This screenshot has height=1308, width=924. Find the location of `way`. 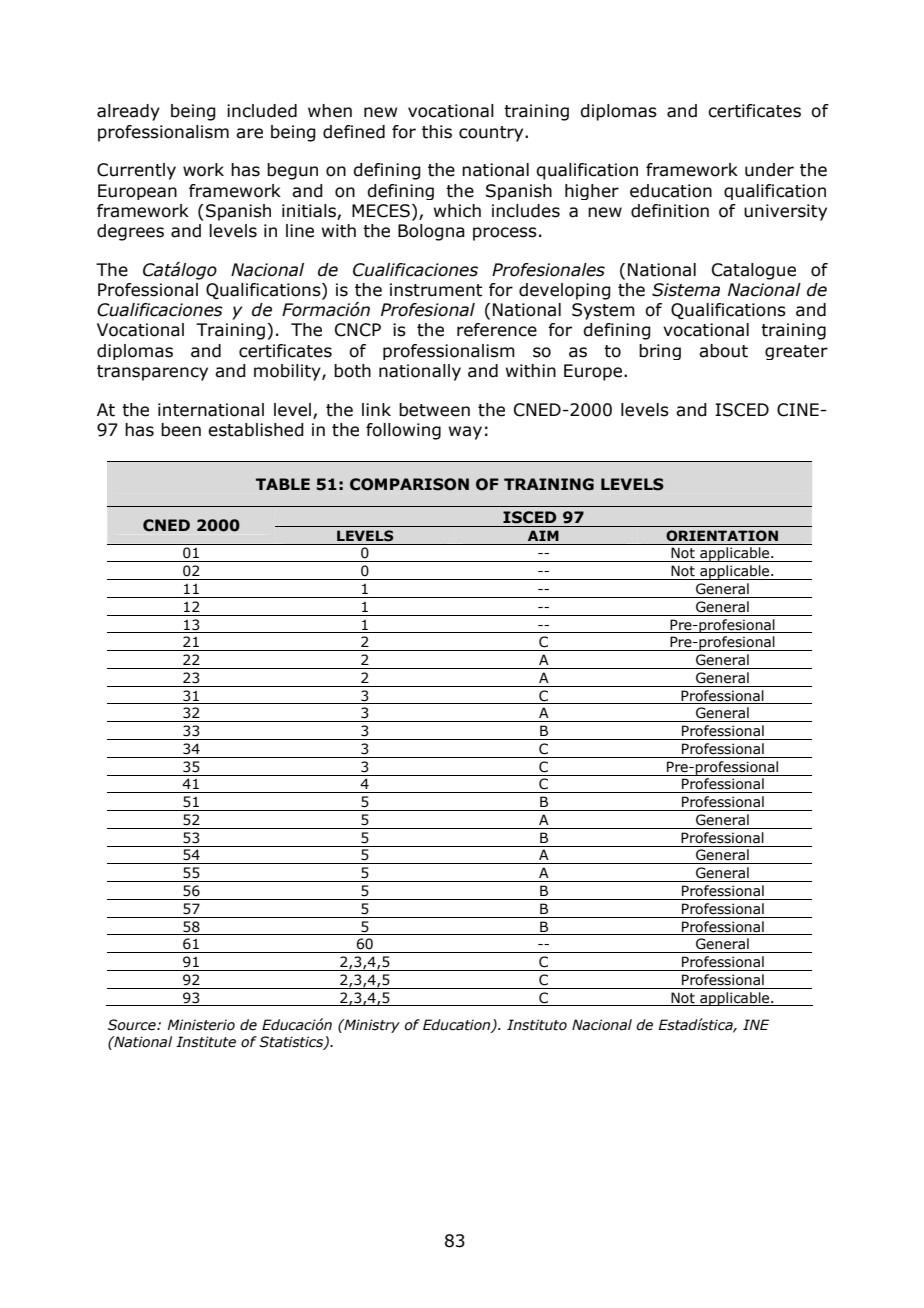

way is located at coordinates (465, 433).
